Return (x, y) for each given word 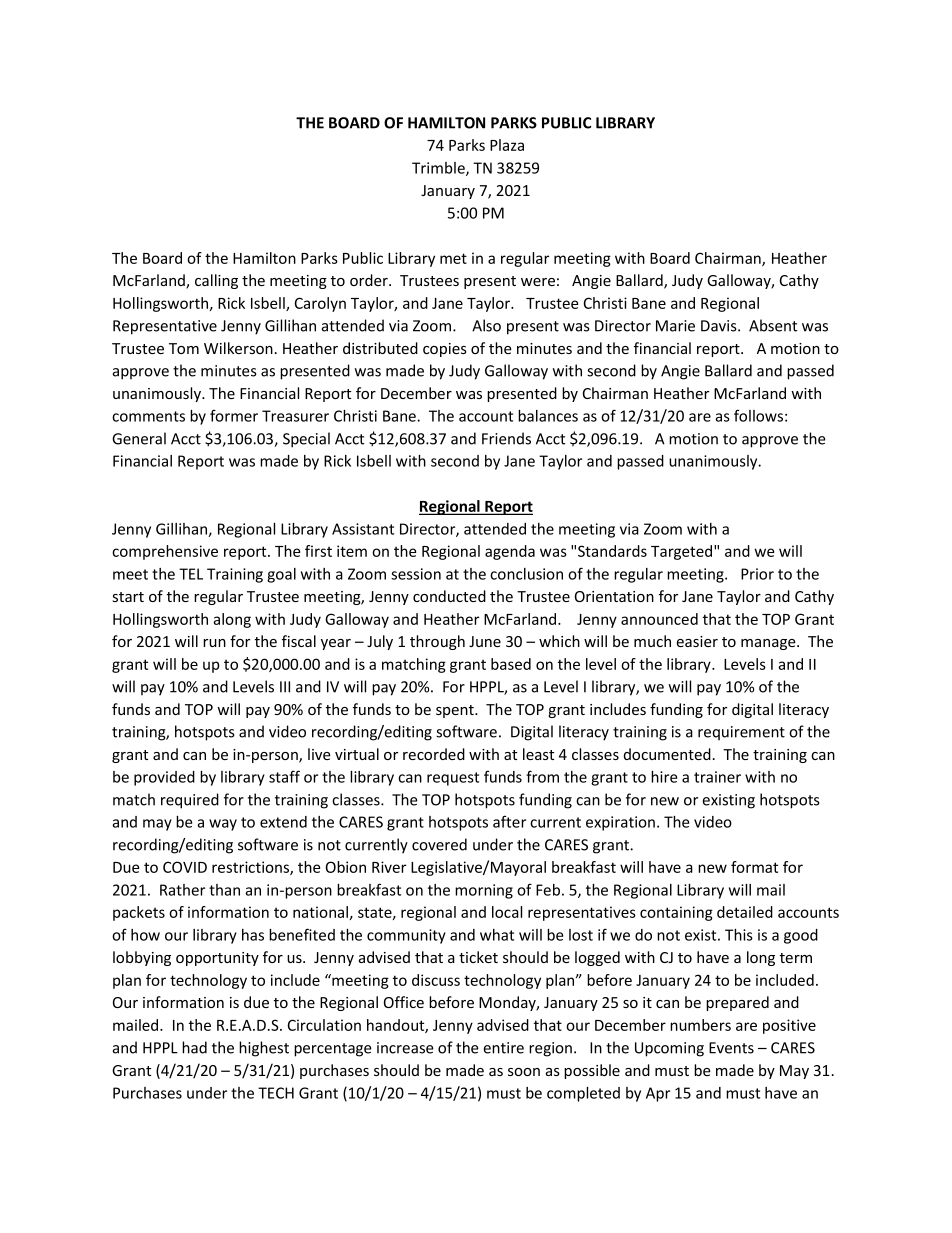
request (453, 779)
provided (164, 778)
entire (503, 1048)
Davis (720, 326)
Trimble (439, 169)
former (234, 415)
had (194, 1047)
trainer (717, 777)
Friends (506, 438)
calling (216, 281)
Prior (757, 574)
